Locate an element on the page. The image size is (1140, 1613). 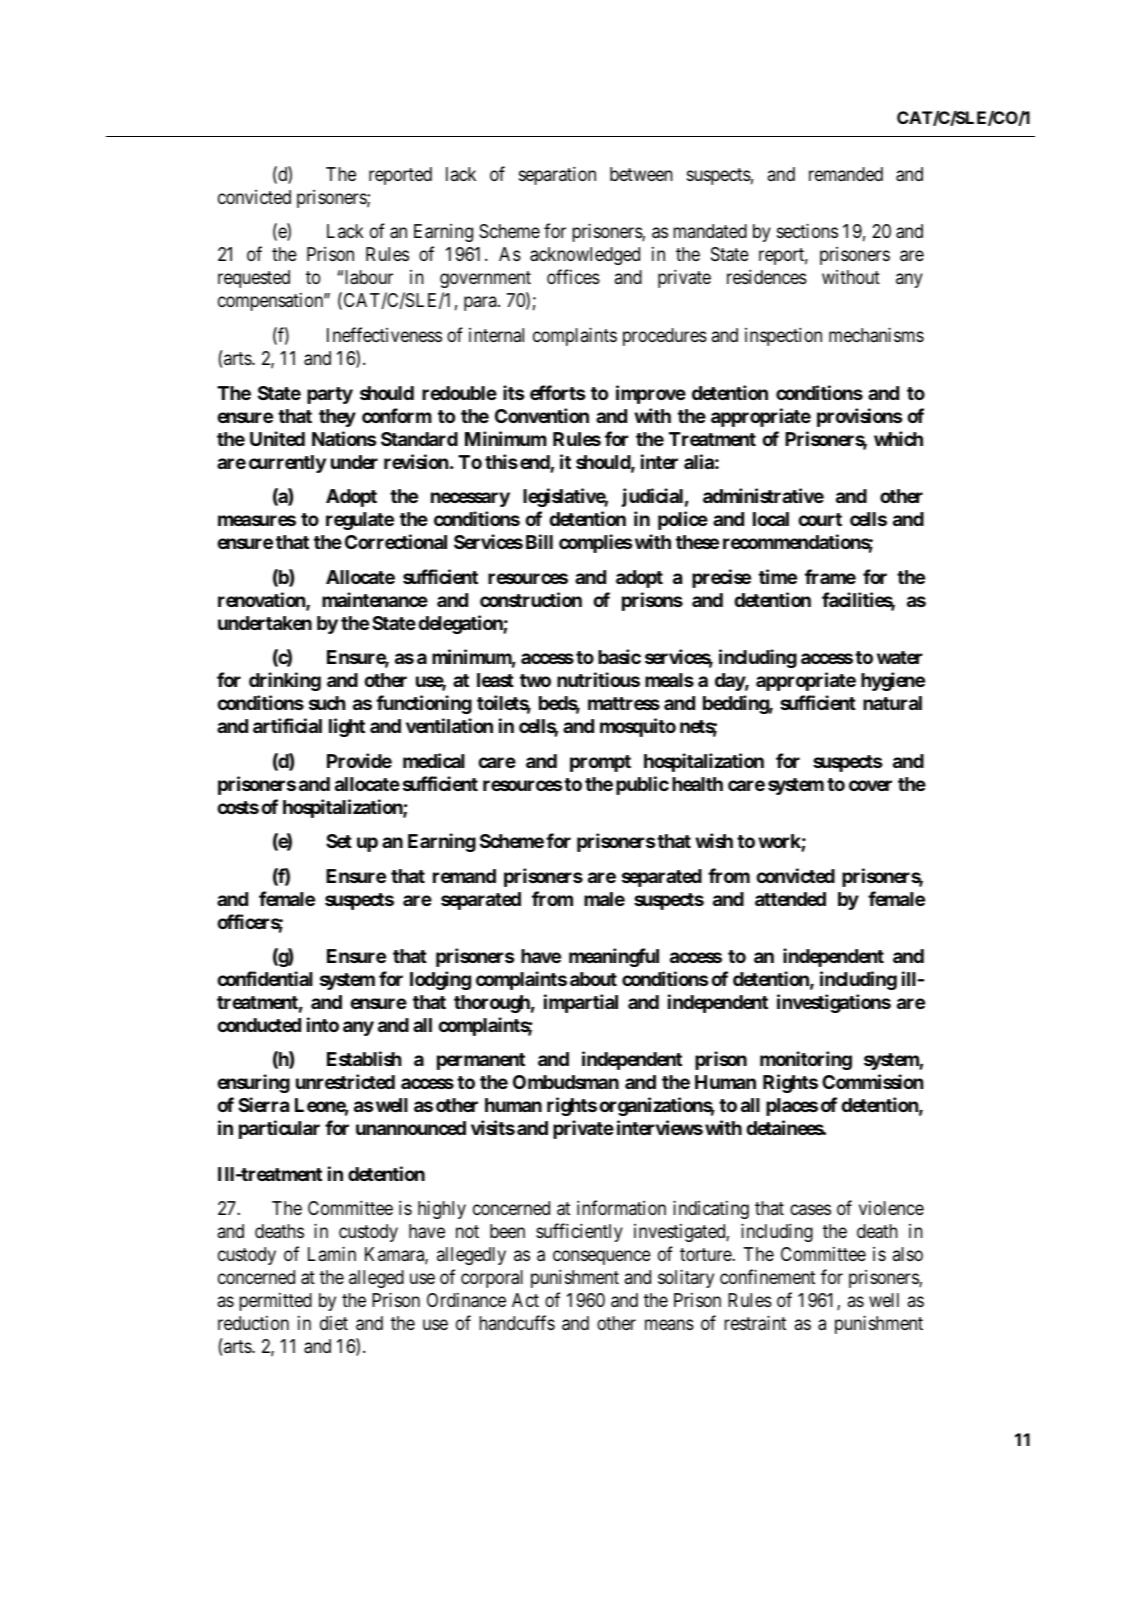
they is located at coordinates (337, 418).
